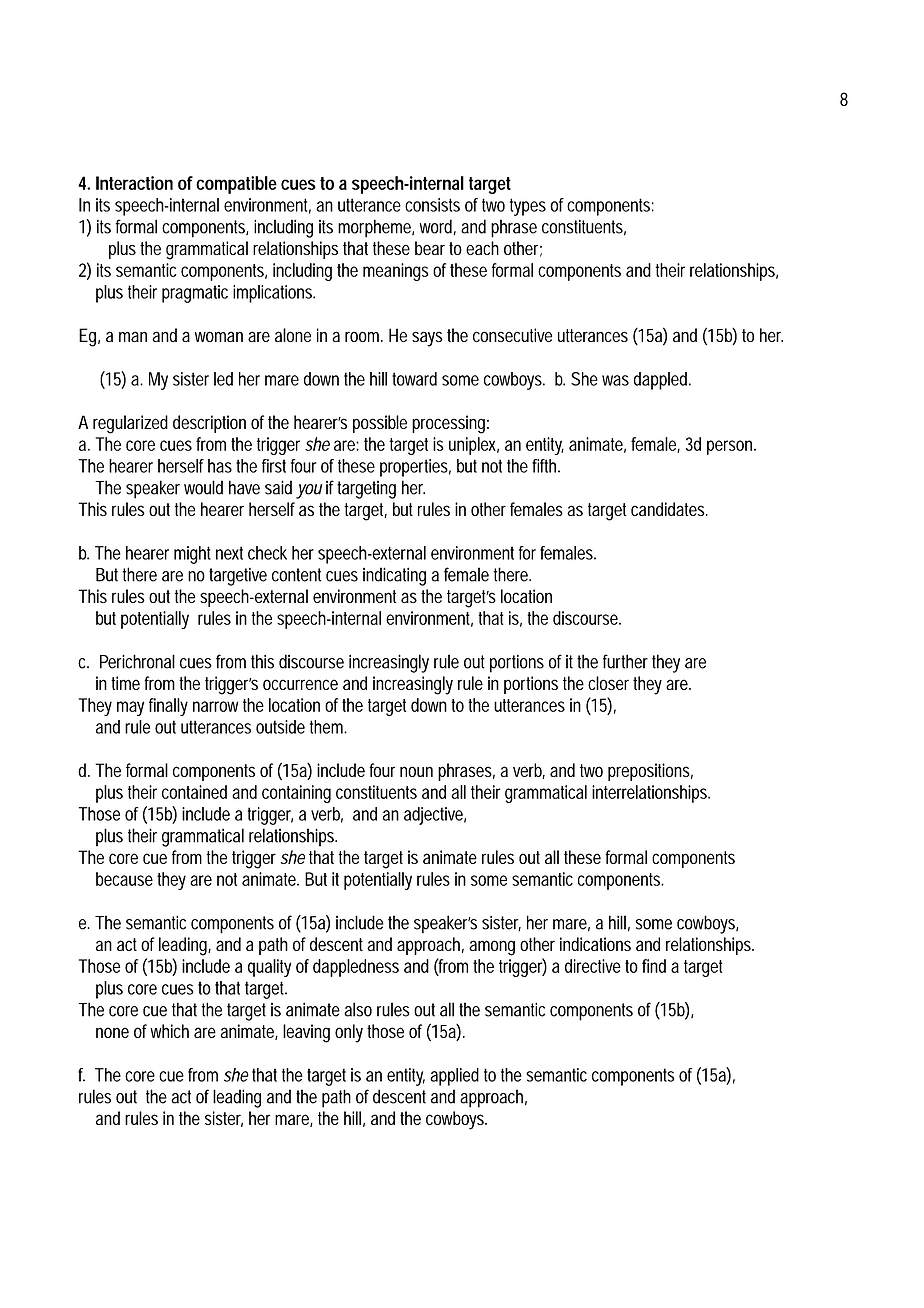 The height and width of the page is (1308, 924). Describe the element at coordinates (615, 380) in the page. I see `was` at that location.
